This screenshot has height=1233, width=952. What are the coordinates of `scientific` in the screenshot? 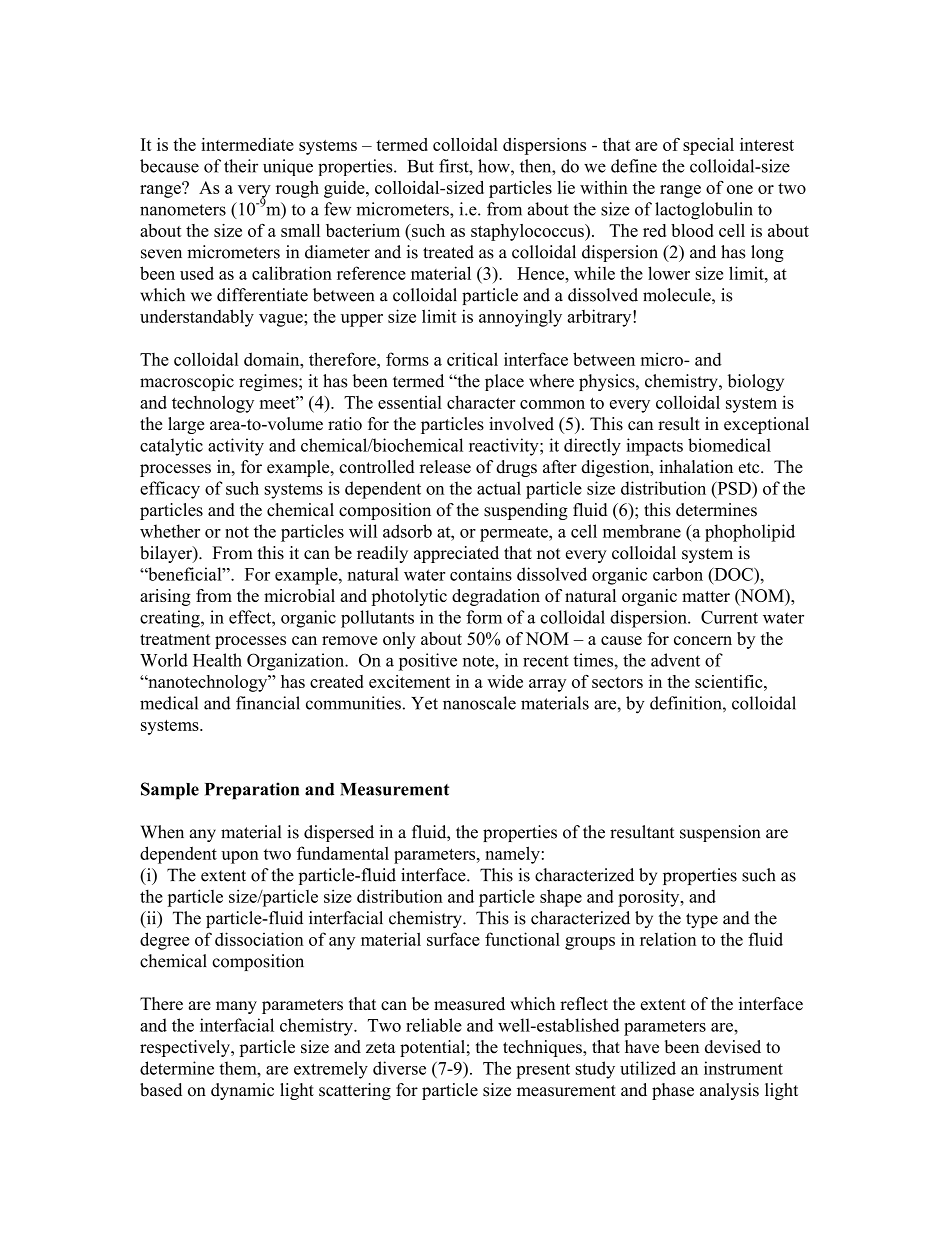 It's located at (730, 681).
